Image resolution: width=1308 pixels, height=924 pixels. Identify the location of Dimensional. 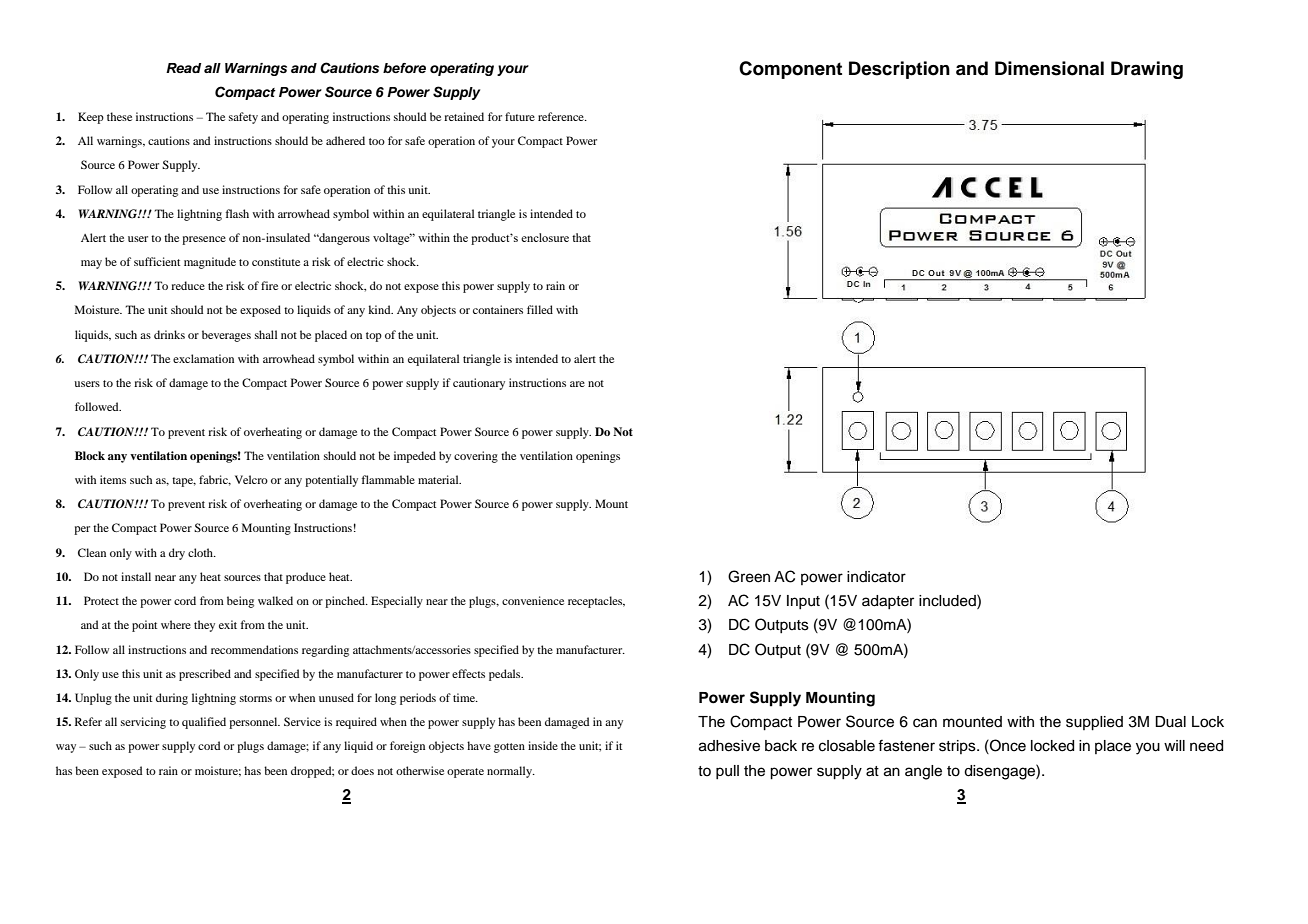
(1049, 68).
